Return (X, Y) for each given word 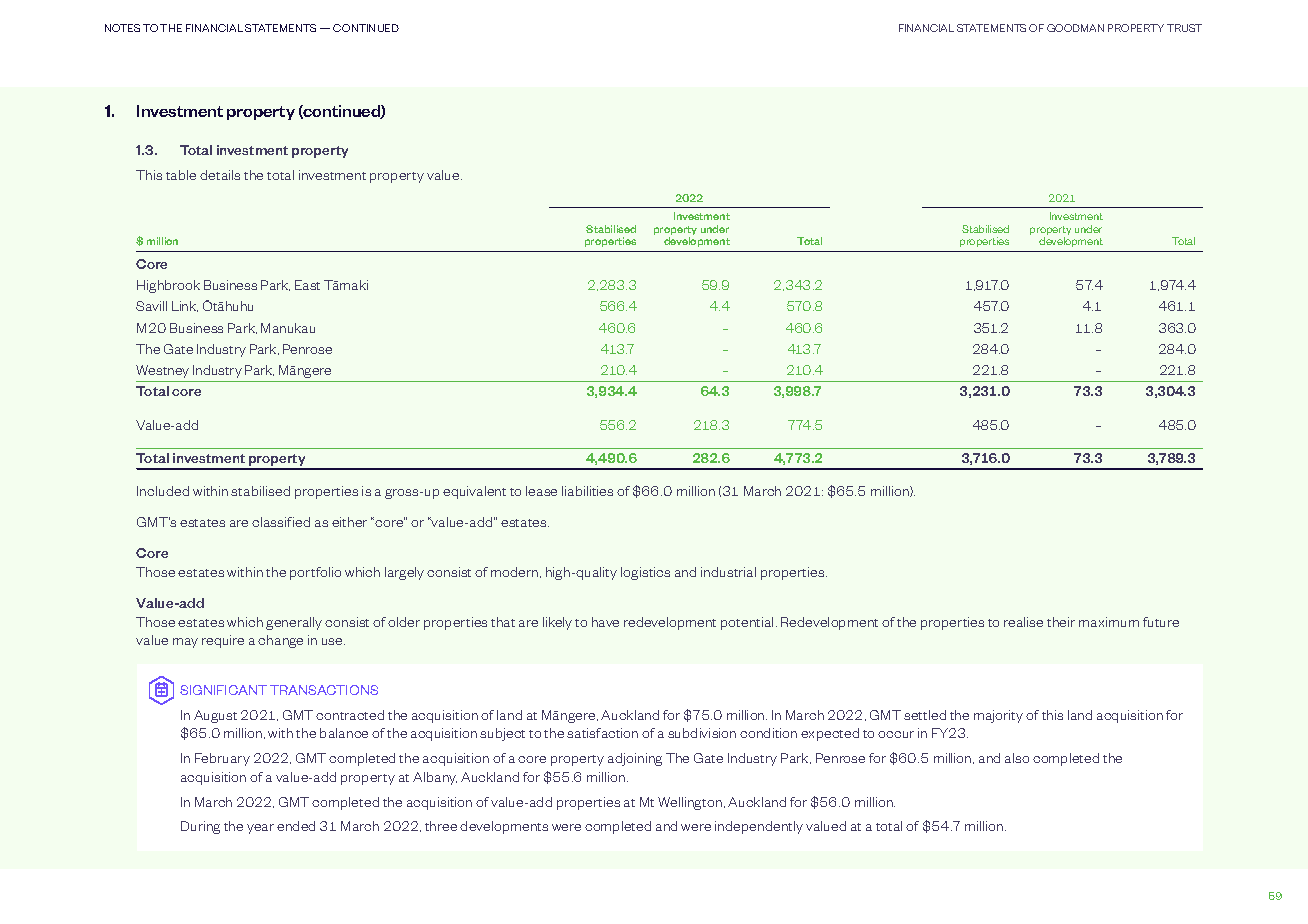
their (1061, 622)
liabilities (587, 491)
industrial (728, 572)
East (307, 285)
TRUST (1184, 28)
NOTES (122, 28)
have (605, 622)
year (260, 829)
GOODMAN (1075, 28)
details (220, 175)
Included (163, 491)
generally (294, 623)
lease (541, 491)
